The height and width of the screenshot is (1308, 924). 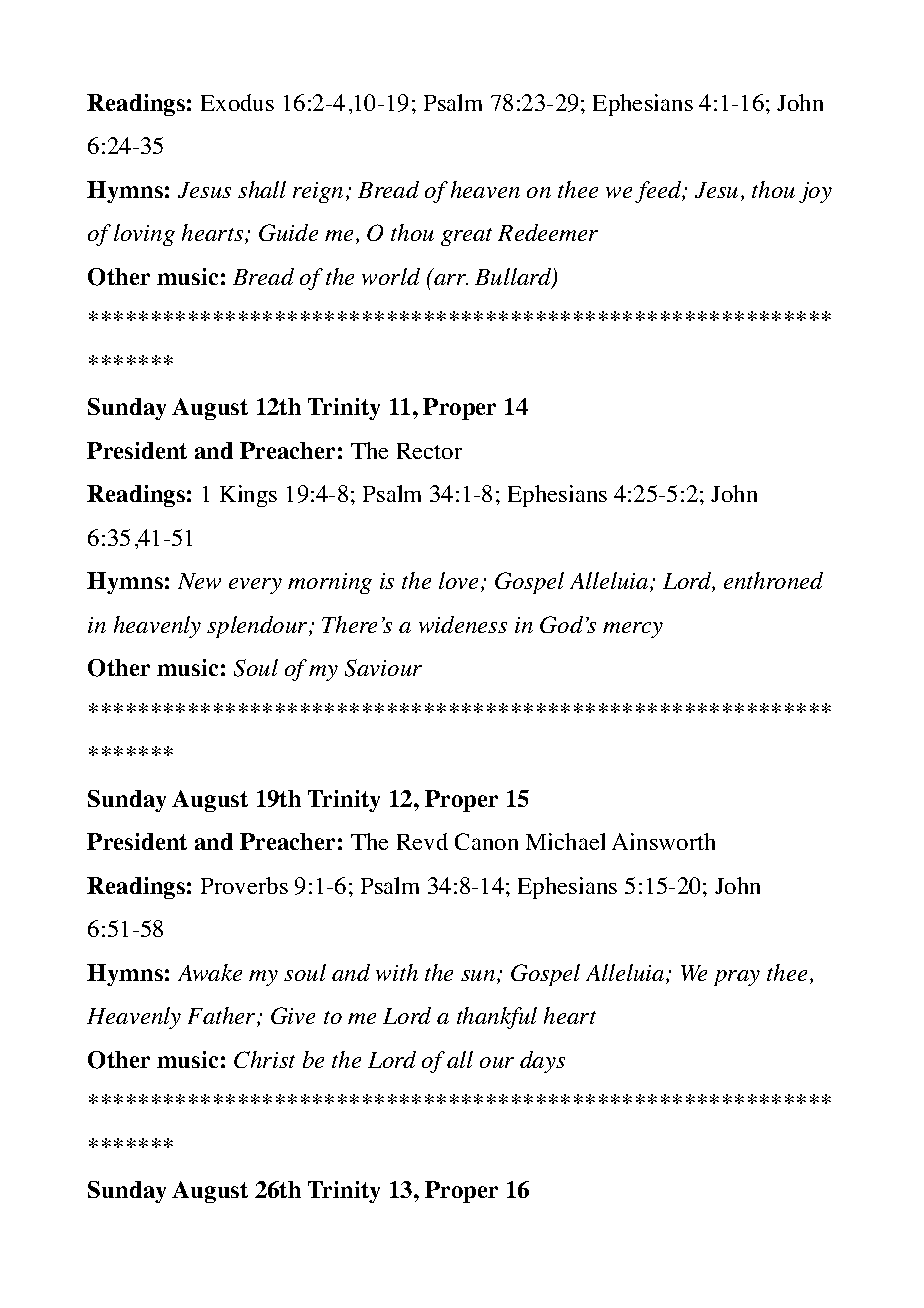 I want to click on splendour, so click(x=258, y=627).
